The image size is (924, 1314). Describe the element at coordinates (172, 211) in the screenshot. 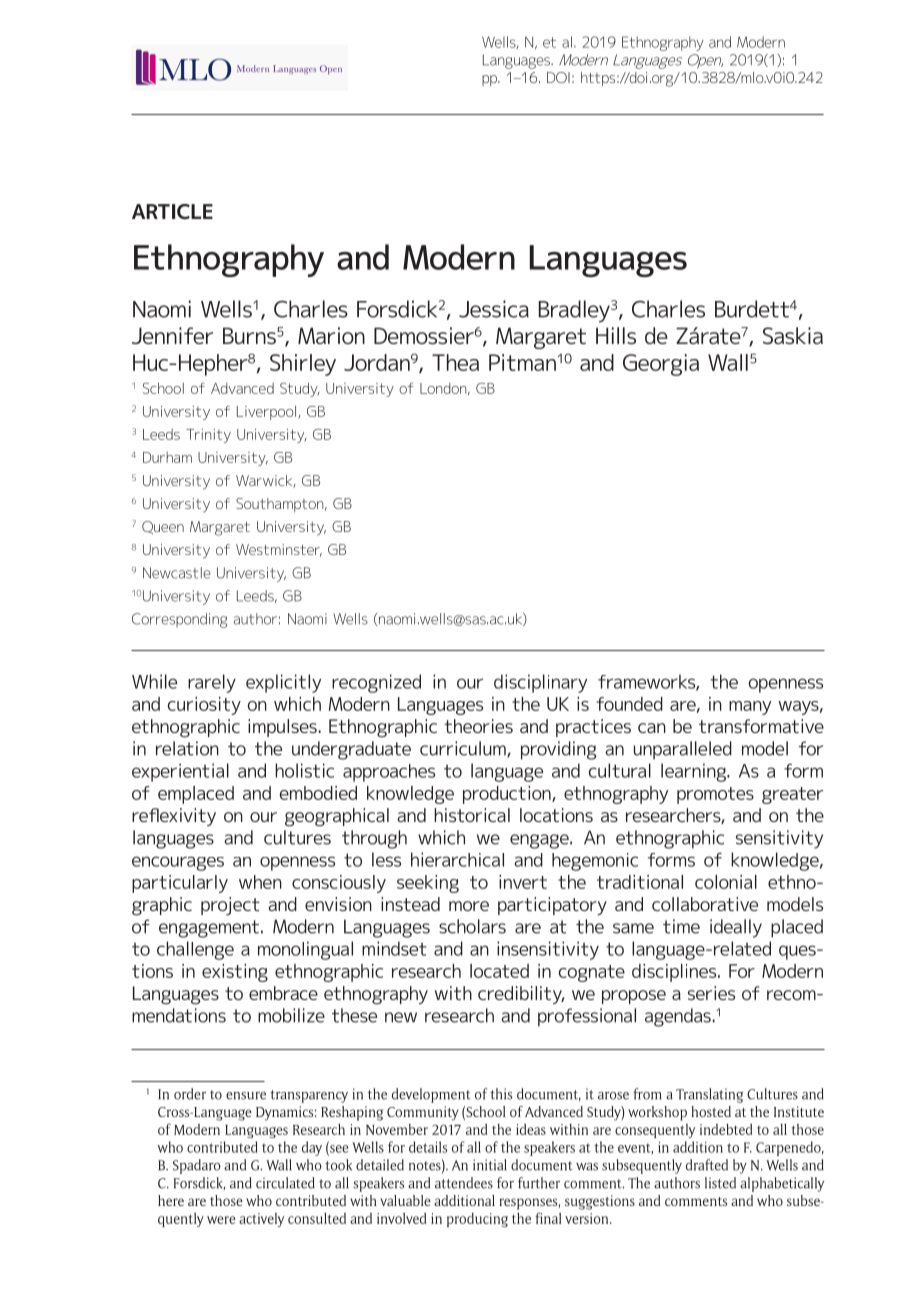

I see `ARTICLE` at that location.
